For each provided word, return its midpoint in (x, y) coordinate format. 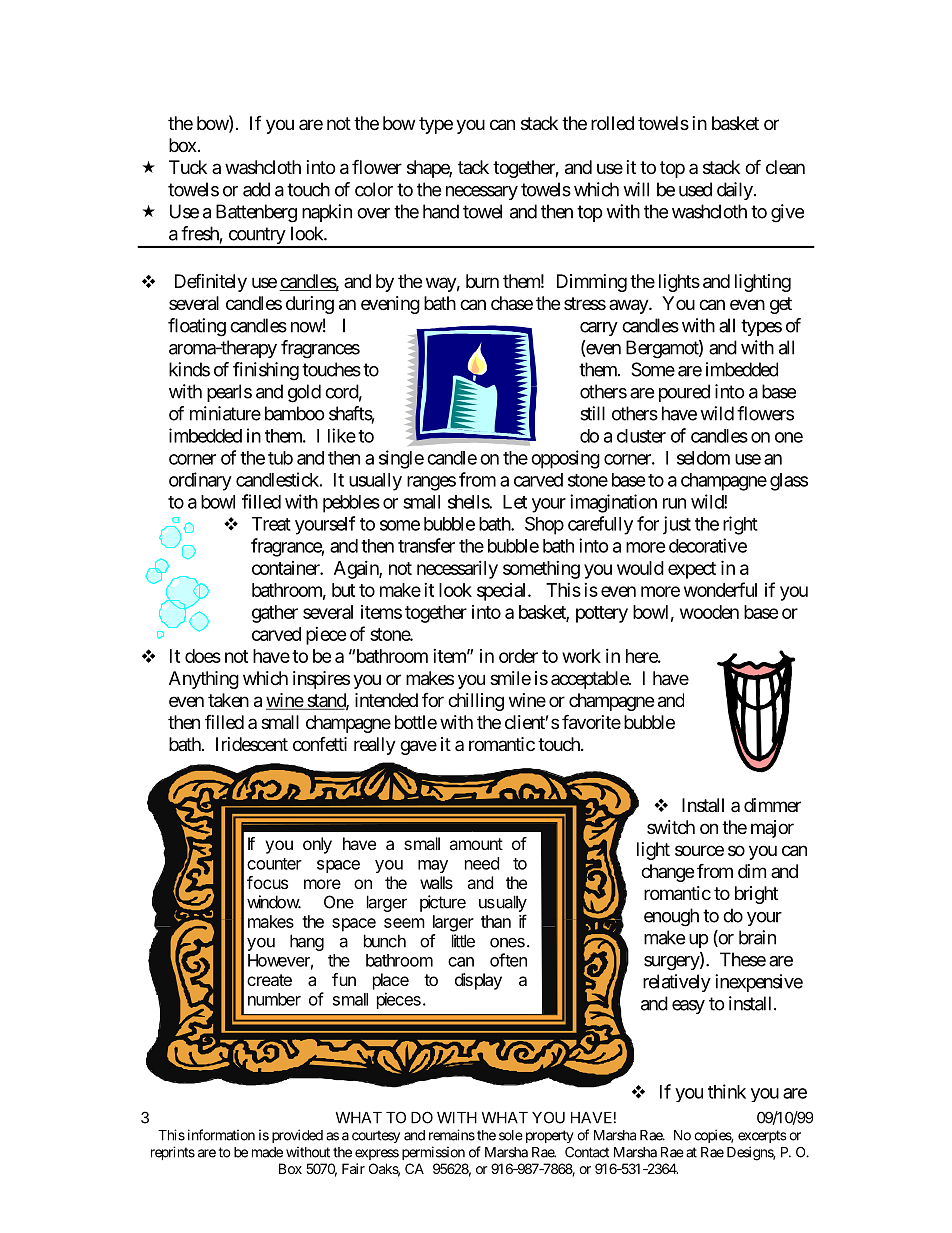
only (317, 845)
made (267, 1152)
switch (671, 827)
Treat (271, 524)
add (256, 189)
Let (515, 502)
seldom (703, 458)
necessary (482, 193)
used (695, 189)
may (433, 866)
